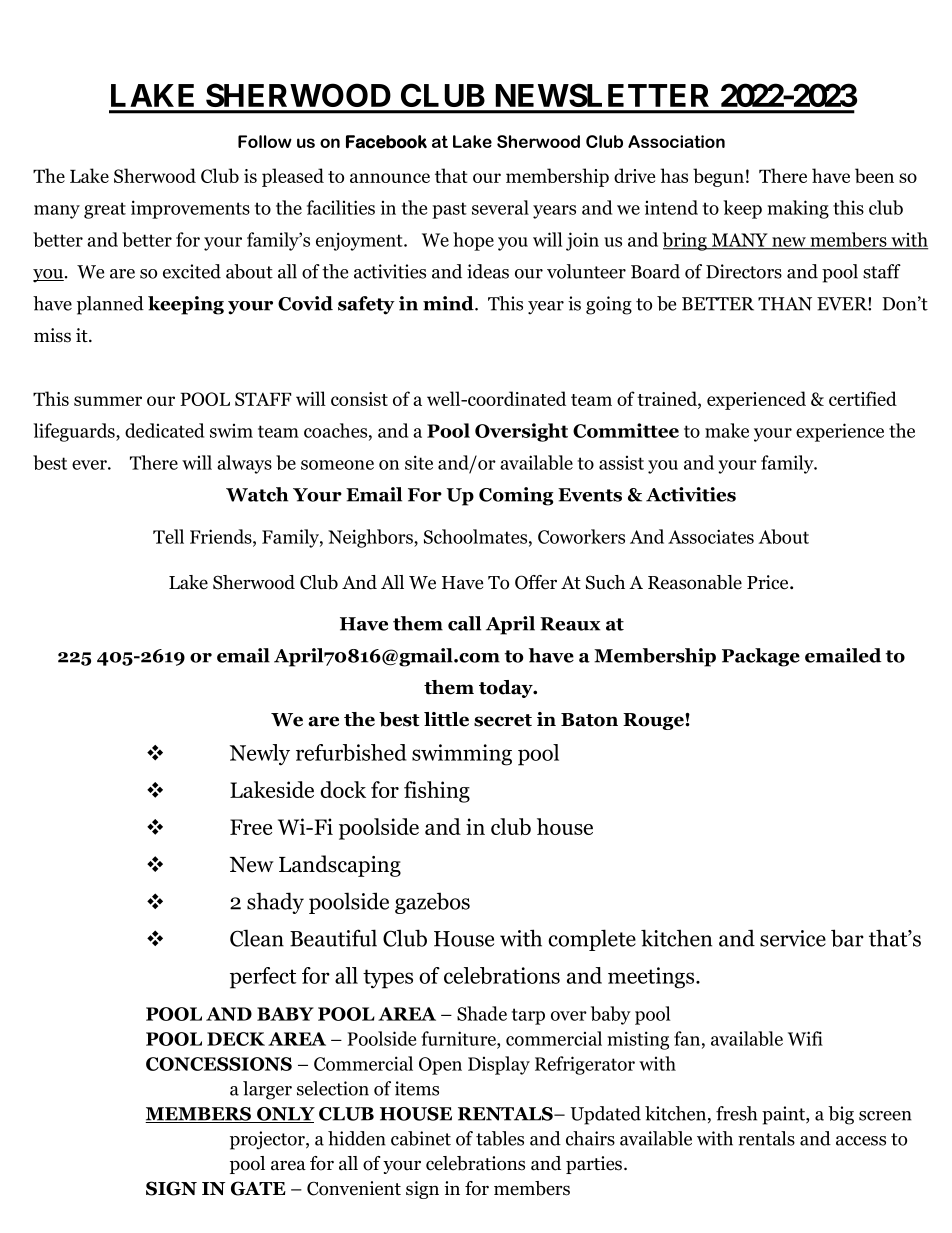 Image resolution: width=952 pixels, height=1233 pixels. I want to click on tables, so click(500, 1138).
